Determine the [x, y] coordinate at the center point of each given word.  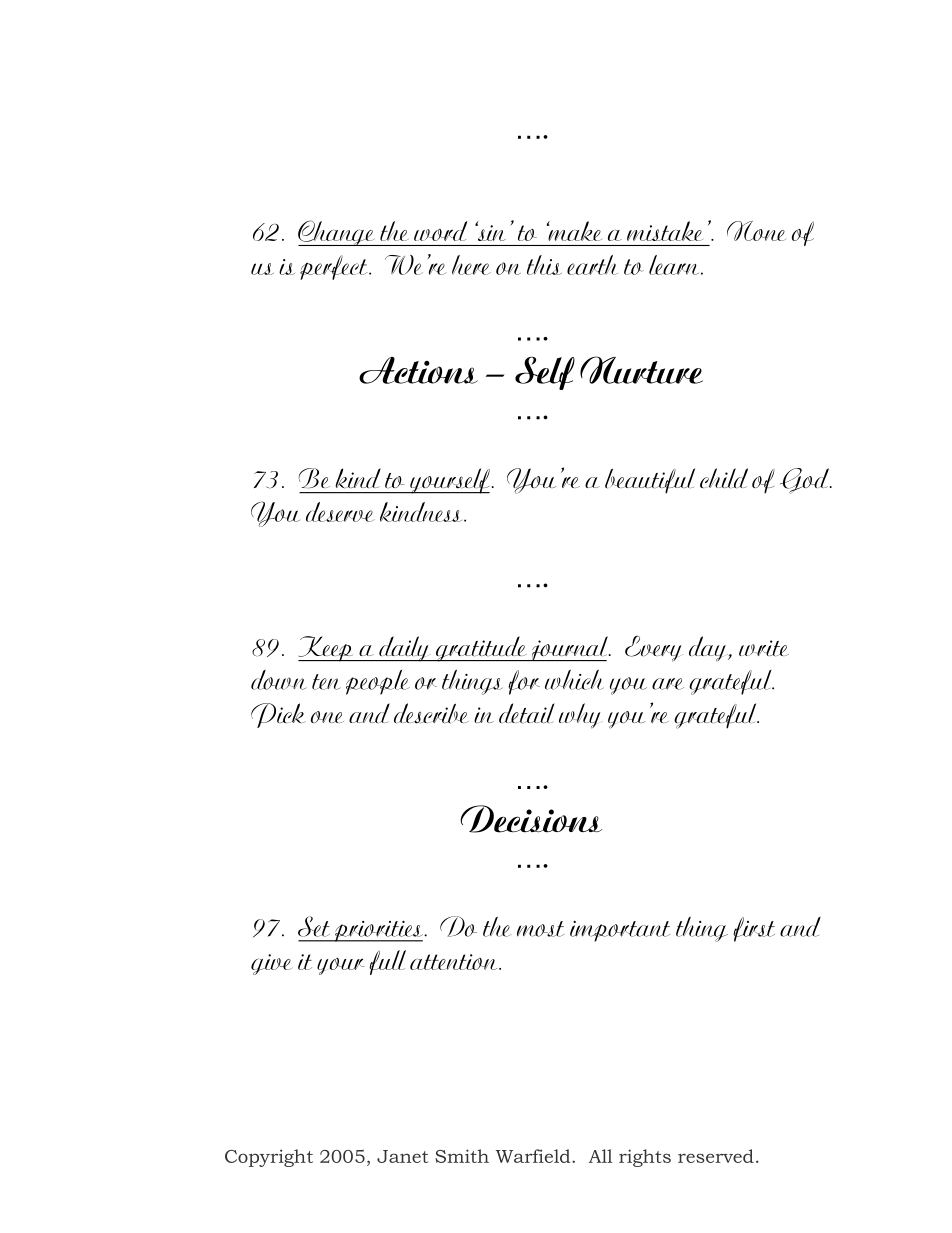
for [524, 682]
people [378, 682]
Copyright [269, 1158]
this [544, 265]
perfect [335, 267]
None [757, 231]
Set [314, 926]
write [764, 648]
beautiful [650, 481]
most [540, 929]
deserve [340, 512]
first [754, 929]
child [724, 478]
